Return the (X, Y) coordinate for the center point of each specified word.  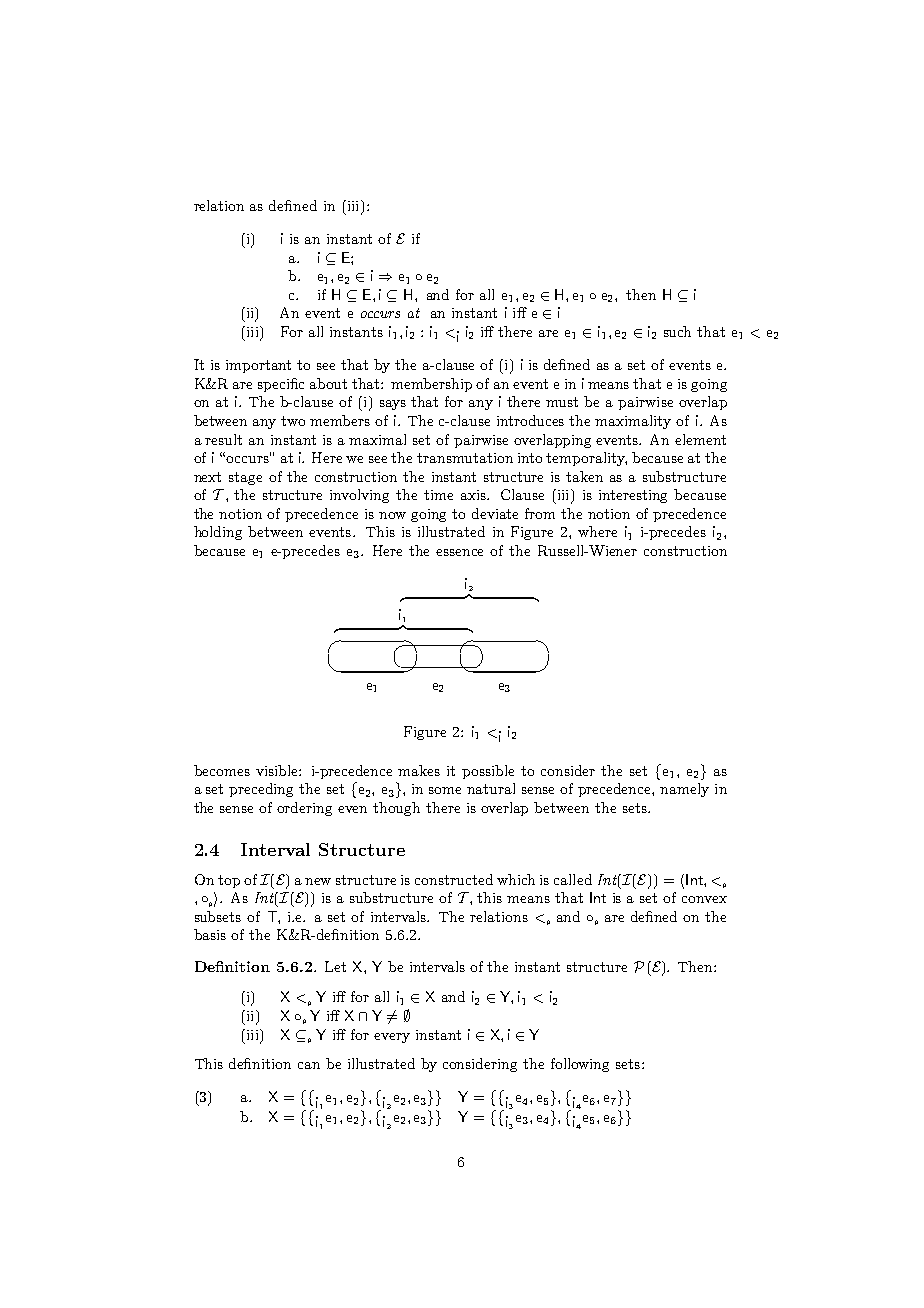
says (393, 405)
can (309, 1065)
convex (704, 899)
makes (419, 770)
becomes (222, 770)
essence (459, 552)
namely (684, 790)
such (677, 331)
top (229, 881)
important (258, 366)
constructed (454, 879)
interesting (633, 496)
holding (218, 533)
